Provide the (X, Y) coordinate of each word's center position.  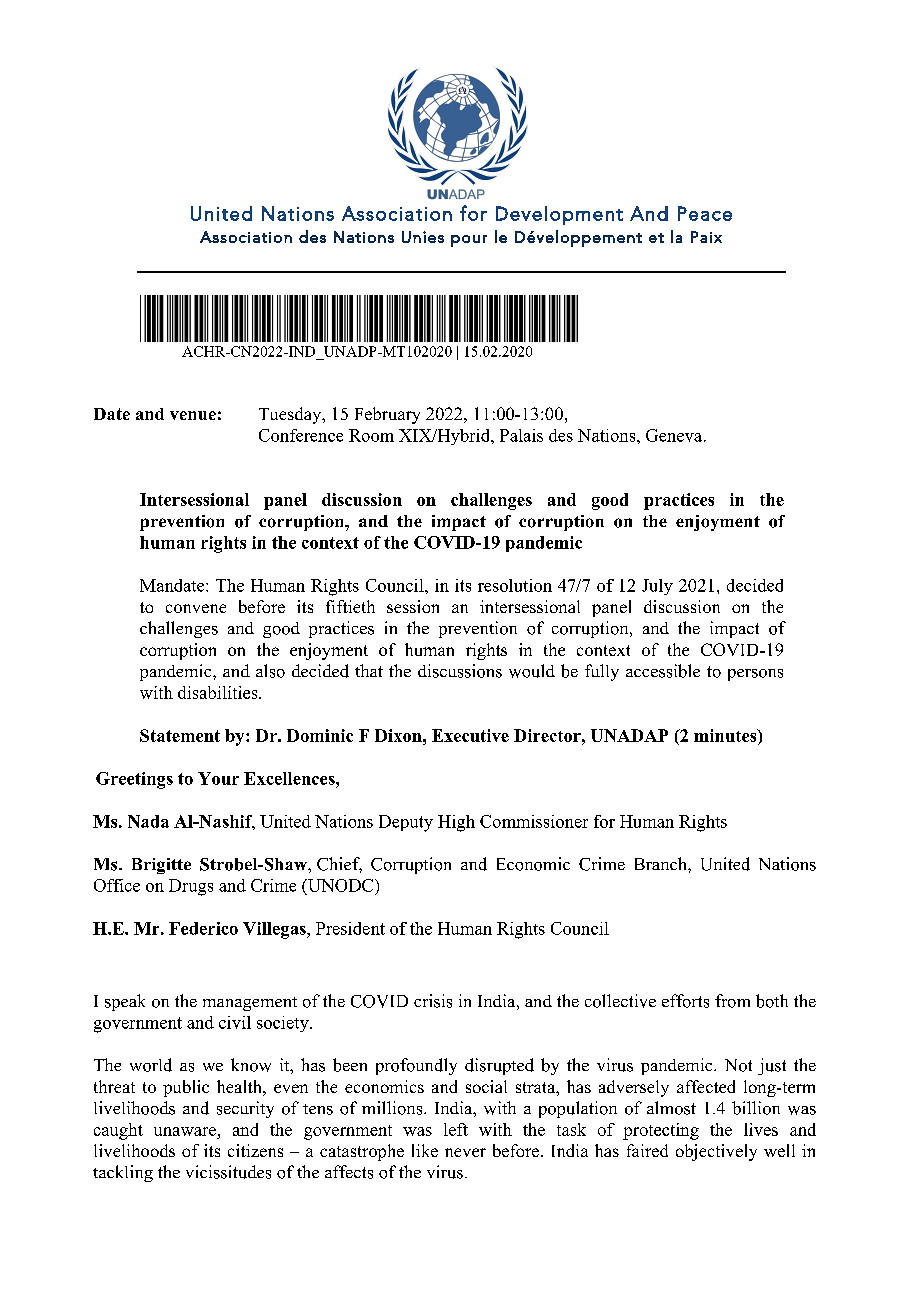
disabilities (219, 692)
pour (469, 241)
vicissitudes (228, 1172)
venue (193, 415)
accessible (663, 671)
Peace (705, 213)
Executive (470, 735)
